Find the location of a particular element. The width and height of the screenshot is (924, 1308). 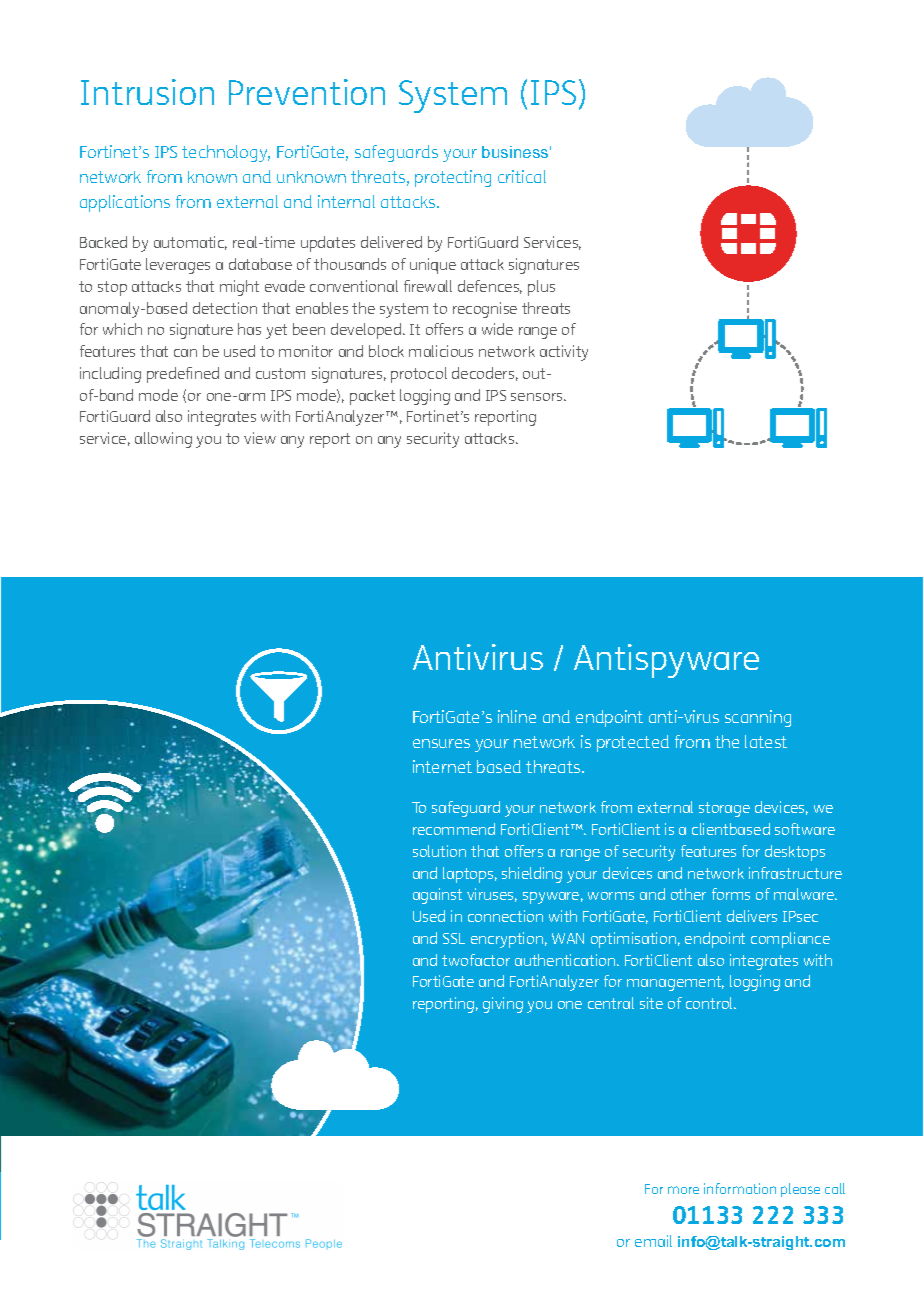

sensors is located at coordinates (538, 397).
